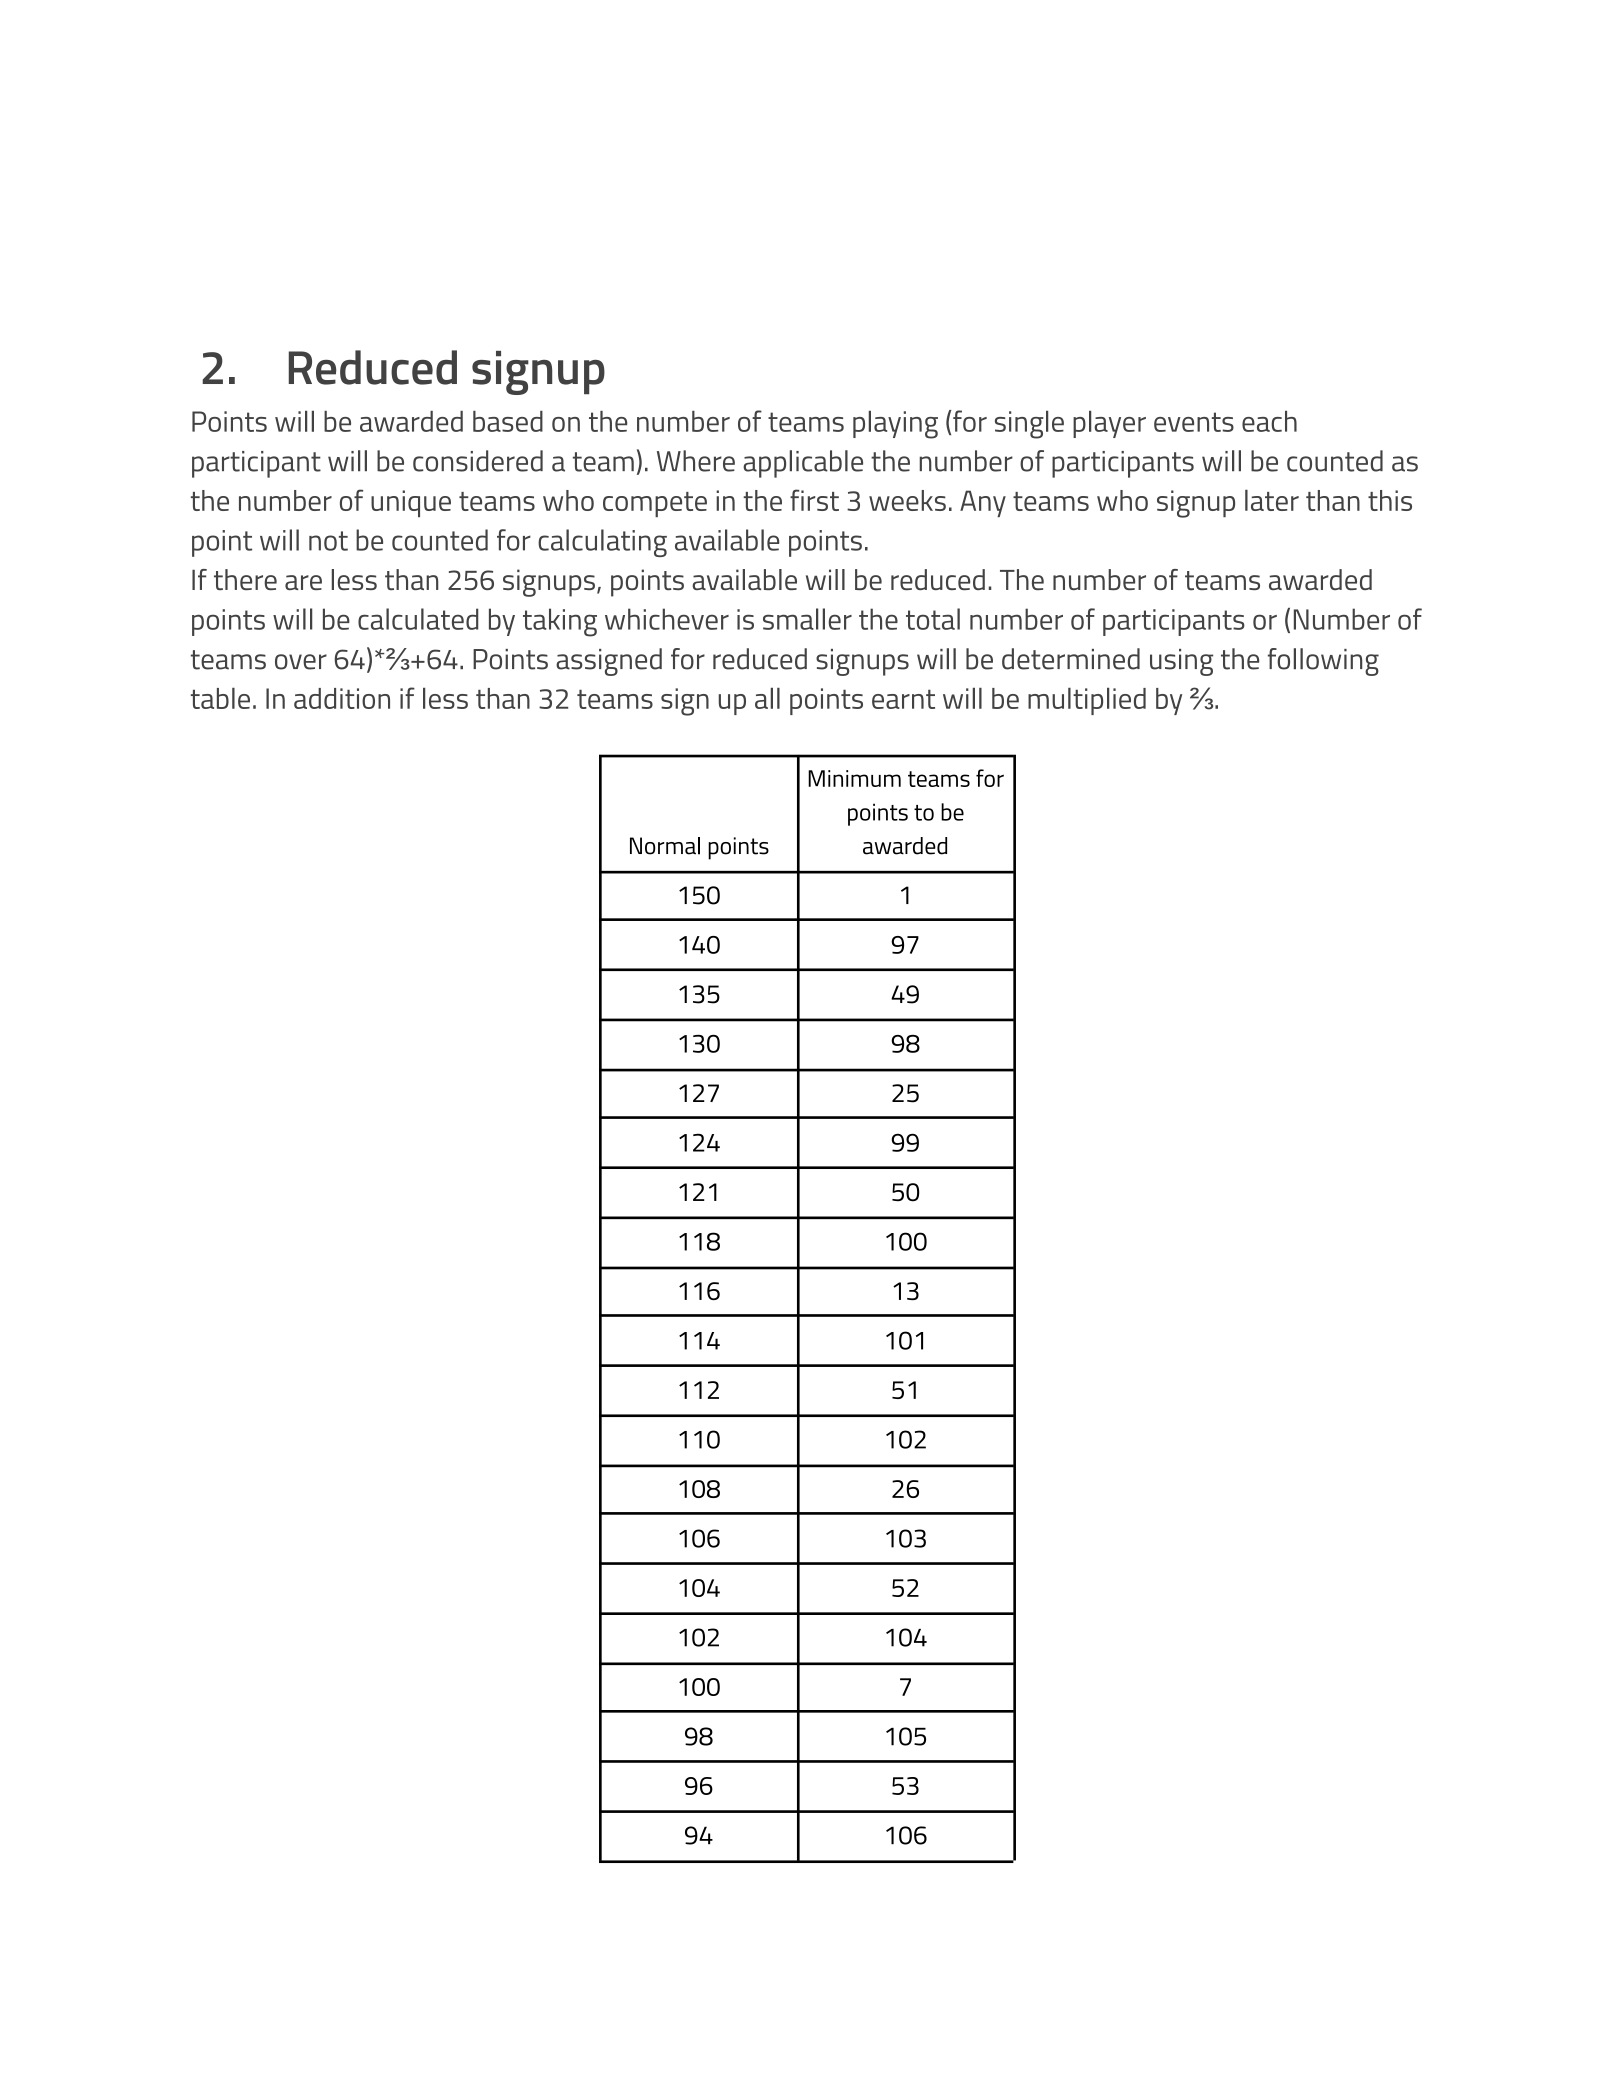 The width and height of the screenshot is (1615, 2090). What do you see at coordinates (508, 421) in the screenshot?
I see `based` at bounding box center [508, 421].
